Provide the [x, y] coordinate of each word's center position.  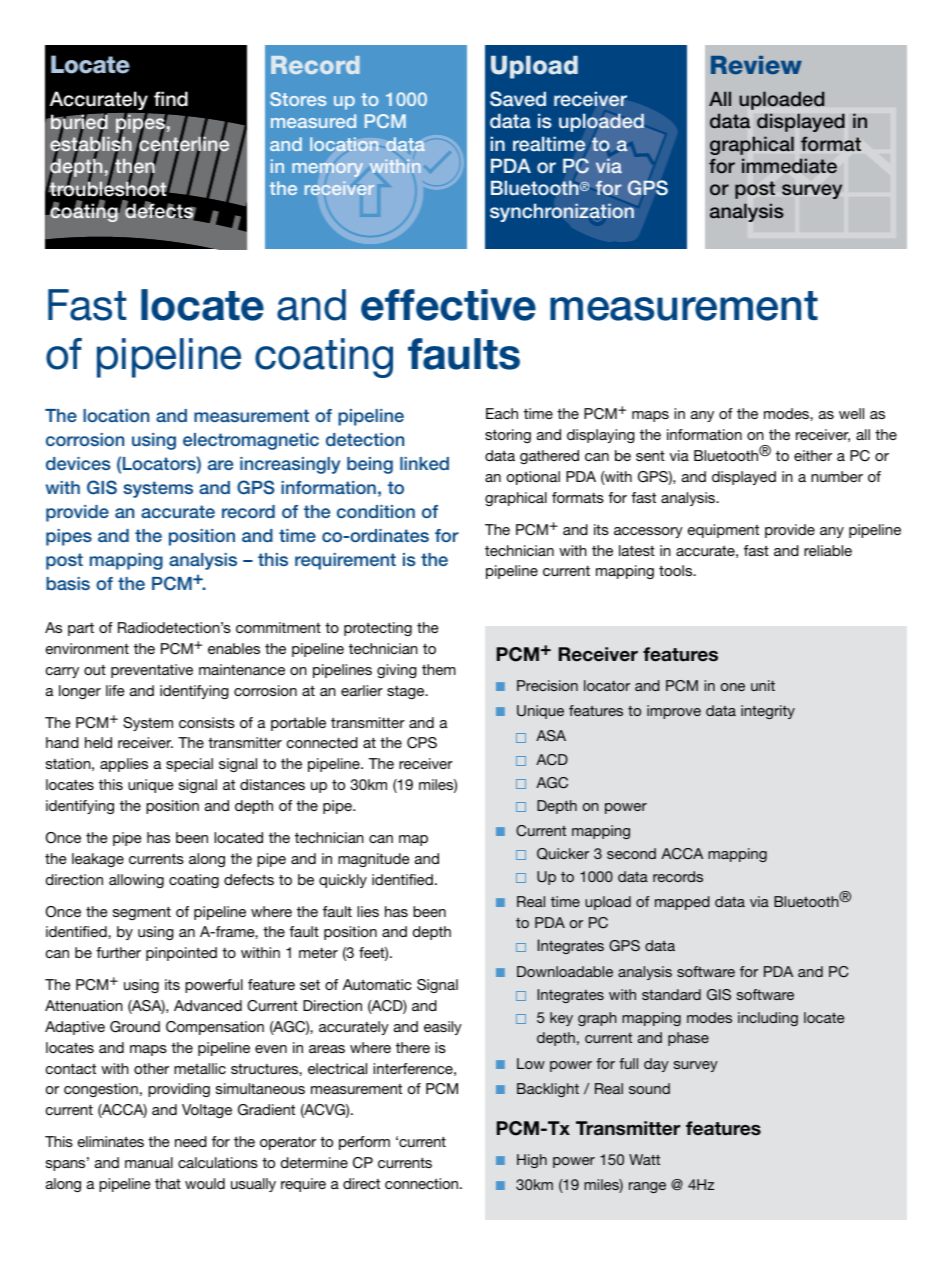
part [81, 629]
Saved [518, 99]
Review [756, 65]
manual [149, 1162]
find [171, 99]
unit [763, 685]
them [439, 669]
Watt [644, 1159]
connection [423, 1183]
